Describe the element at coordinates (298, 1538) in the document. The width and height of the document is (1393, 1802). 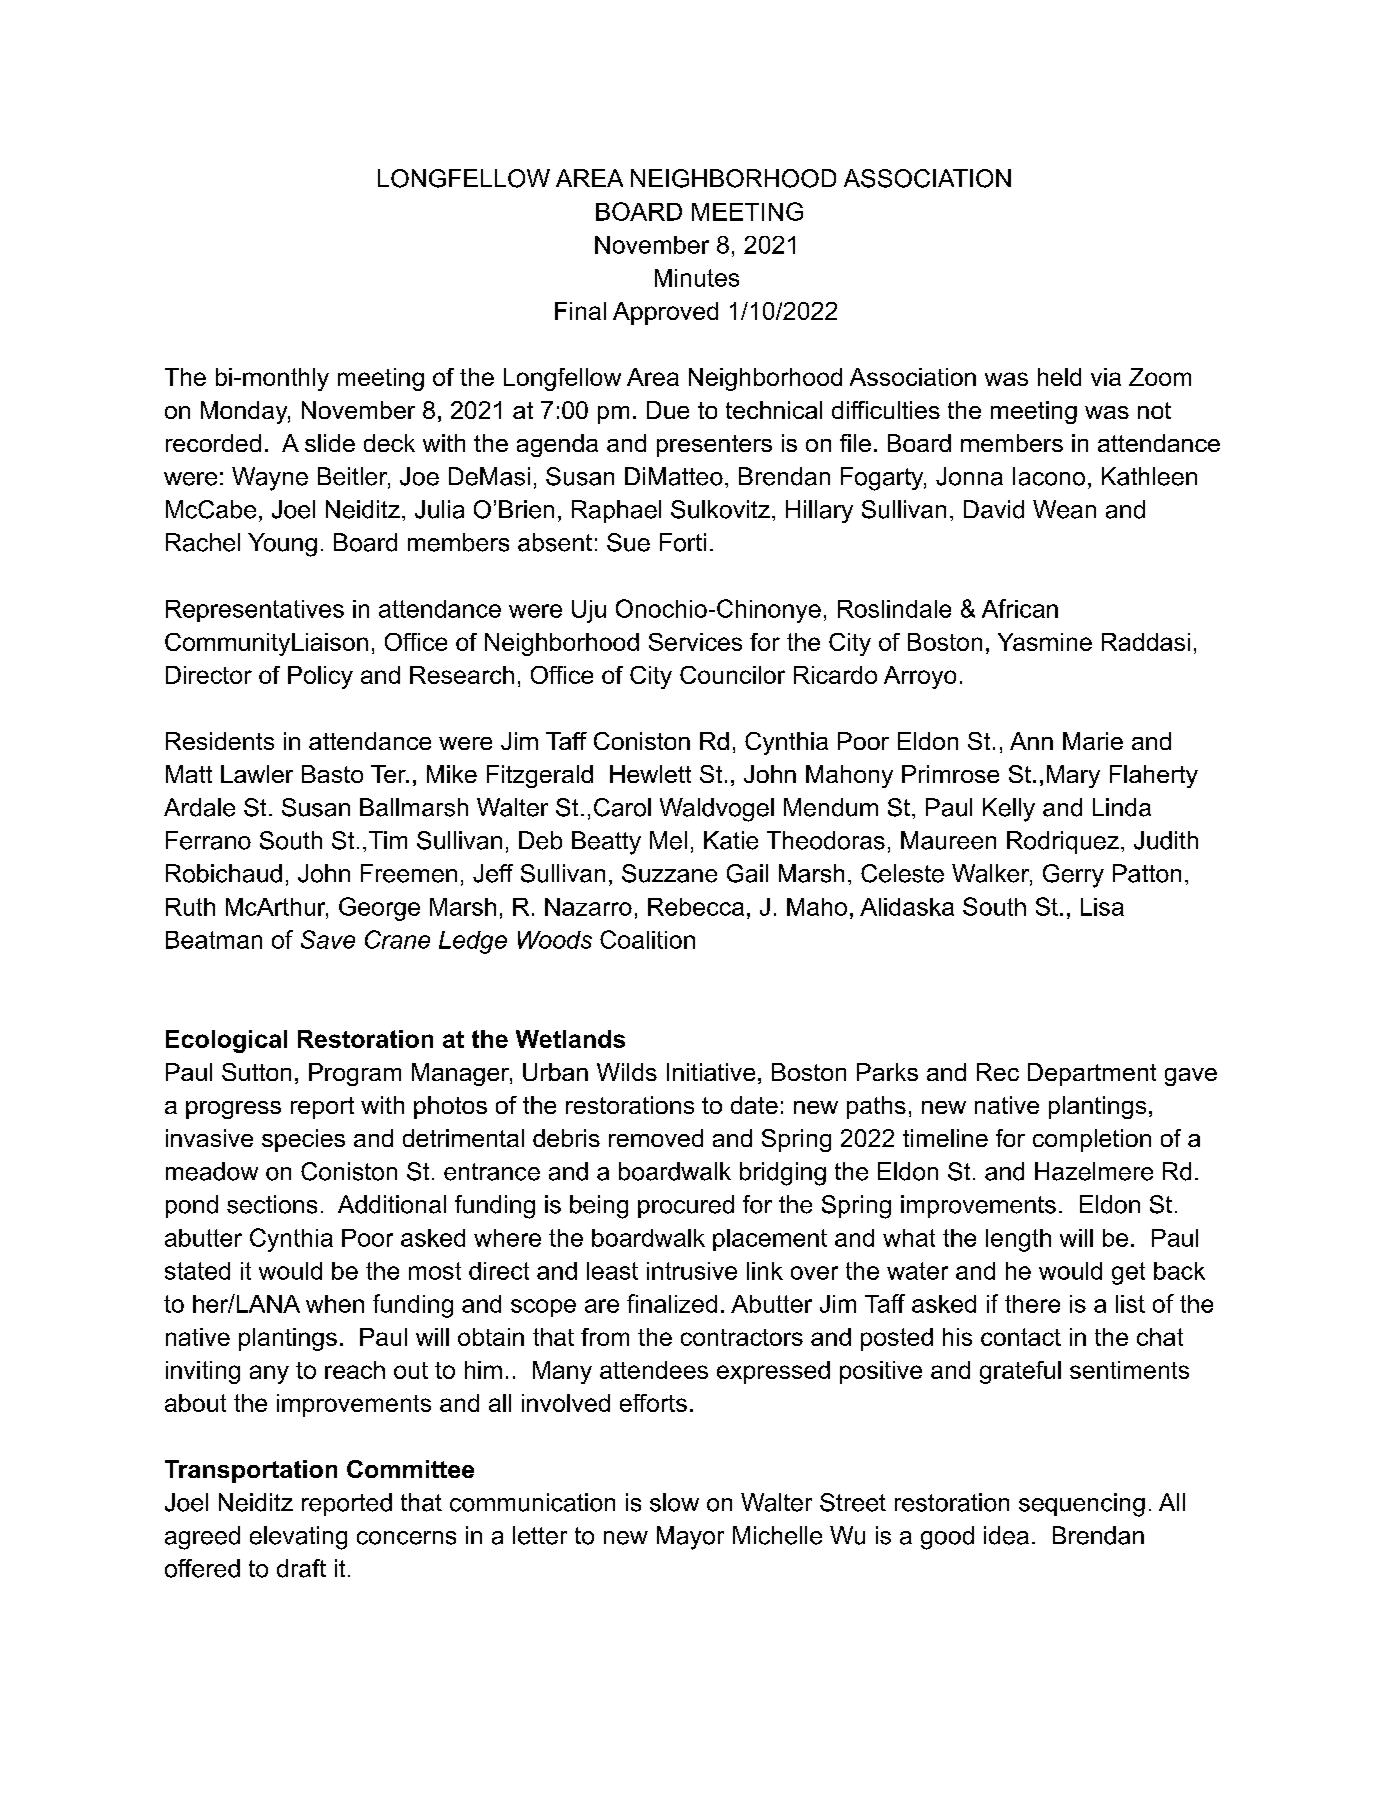
I see `elevating` at that location.
